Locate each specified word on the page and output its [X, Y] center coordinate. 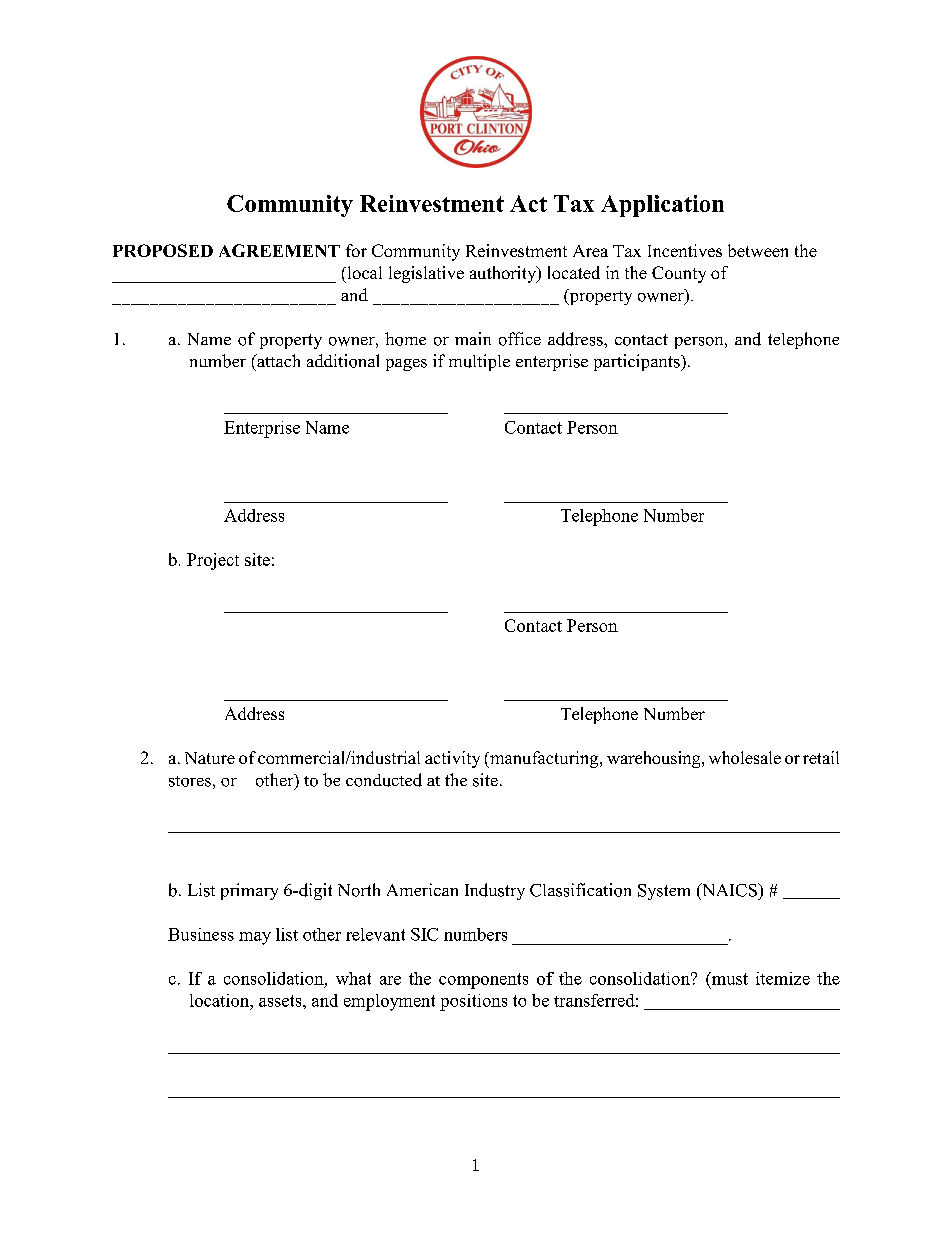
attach [277, 360]
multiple [479, 362]
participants [638, 362]
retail [821, 757]
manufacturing [544, 759]
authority [504, 274]
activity [452, 759]
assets [281, 1001]
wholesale [745, 757]
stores [190, 781]
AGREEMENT [279, 250]
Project [213, 561]
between [758, 250]
